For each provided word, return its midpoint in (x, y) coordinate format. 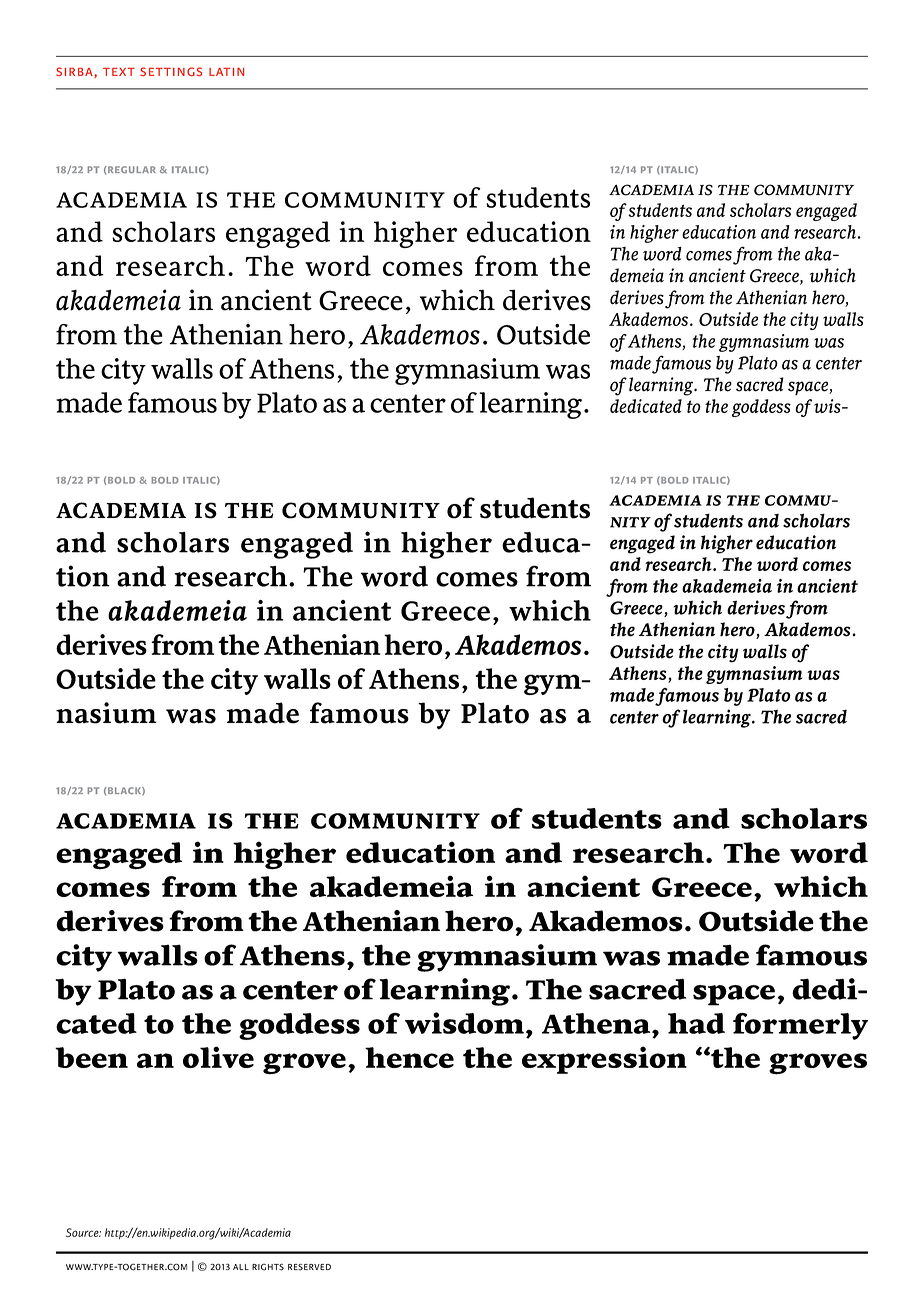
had (696, 1023)
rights (268, 1267)
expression (604, 1060)
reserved (309, 1267)
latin (226, 72)
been (91, 1057)
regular (132, 170)
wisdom (464, 1023)
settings (171, 71)
